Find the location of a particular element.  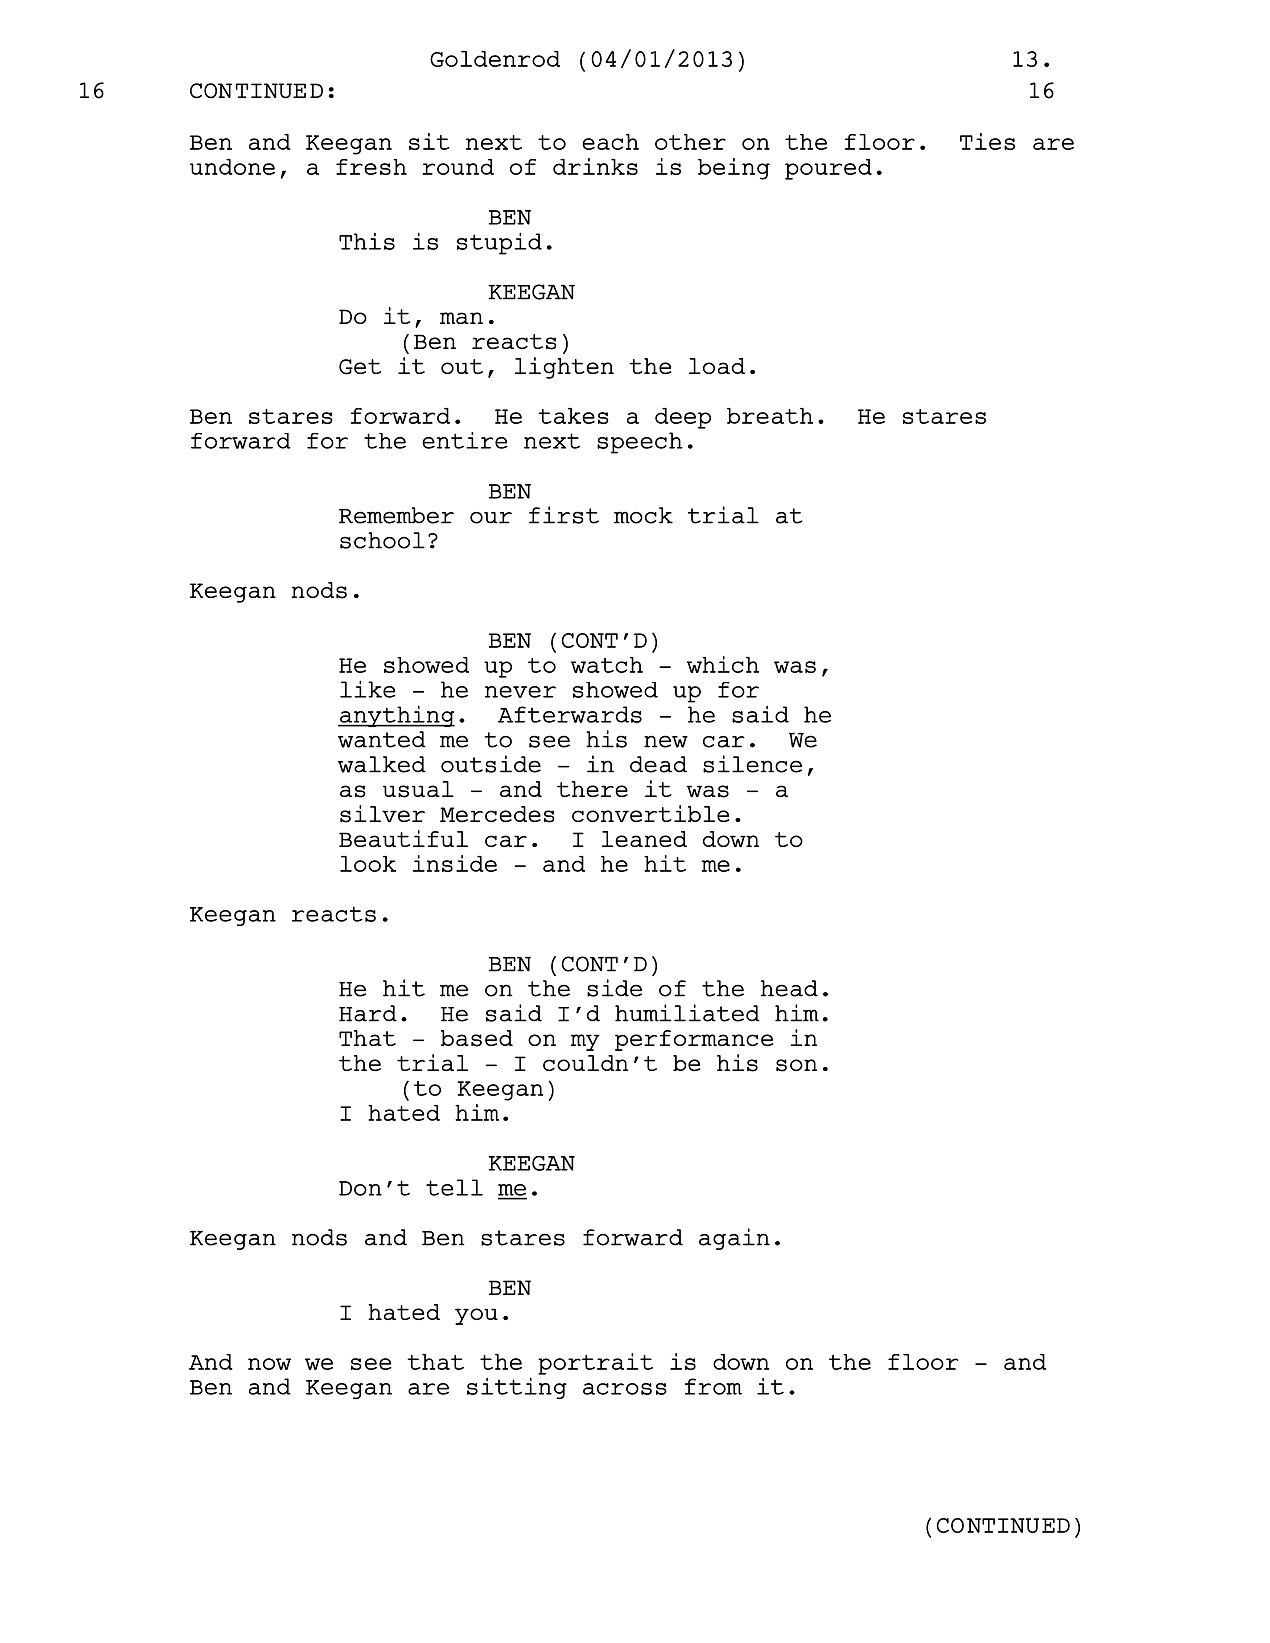

Get is located at coordinates (360, 367).
